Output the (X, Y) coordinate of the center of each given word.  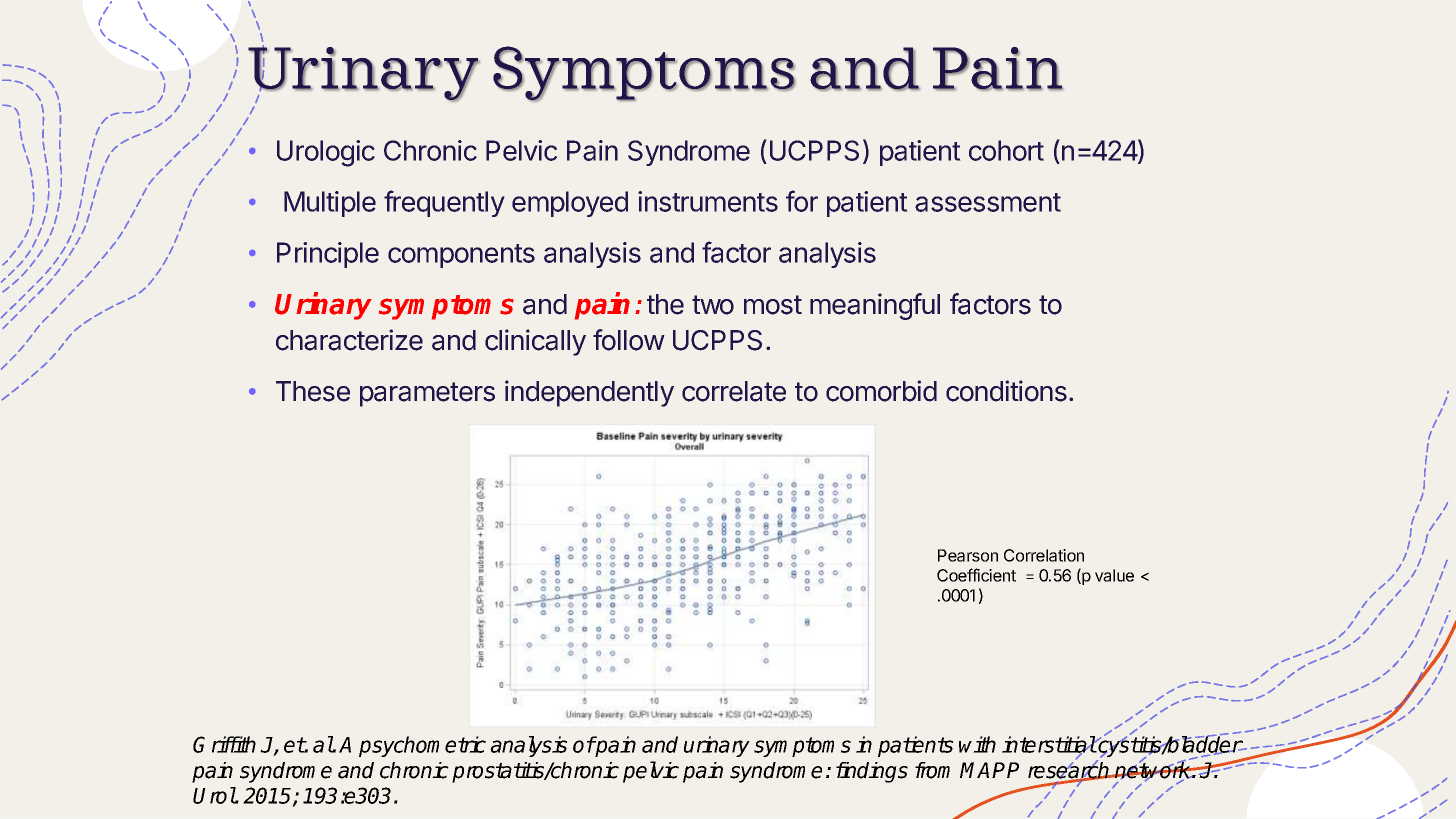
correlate (734, 391)
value (1114, 575)
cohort (1006, 150)
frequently (444, 203)
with (977, 744)
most (773, 305)
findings (872, 772)
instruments (708, 201)
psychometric (422, 746)
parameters (427, 394)
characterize (349, 340)
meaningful (875, 306)
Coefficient (976, 575)
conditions (1006, 391)
